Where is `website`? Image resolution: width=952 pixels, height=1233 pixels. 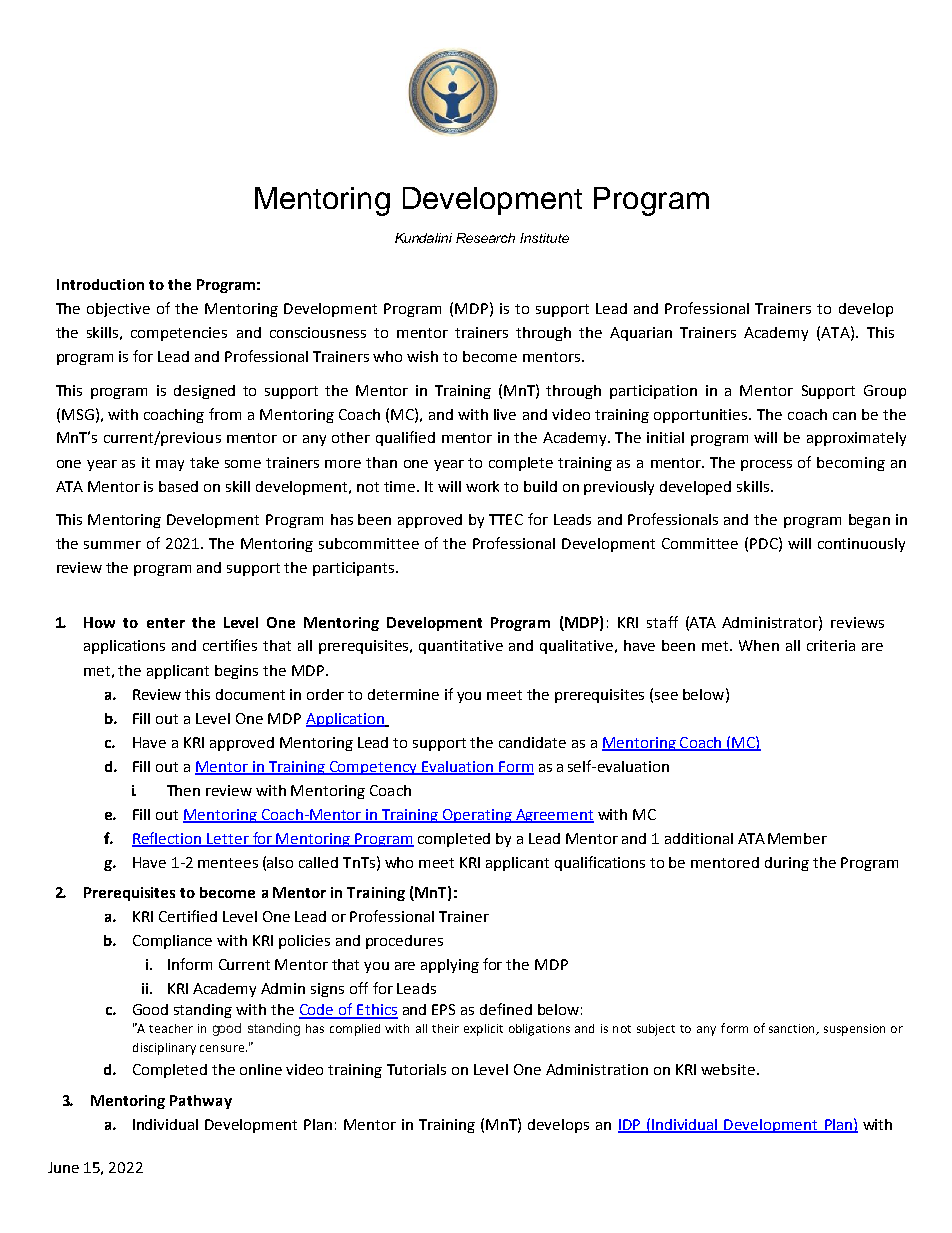 website is located at coordinates (728, 1069).
